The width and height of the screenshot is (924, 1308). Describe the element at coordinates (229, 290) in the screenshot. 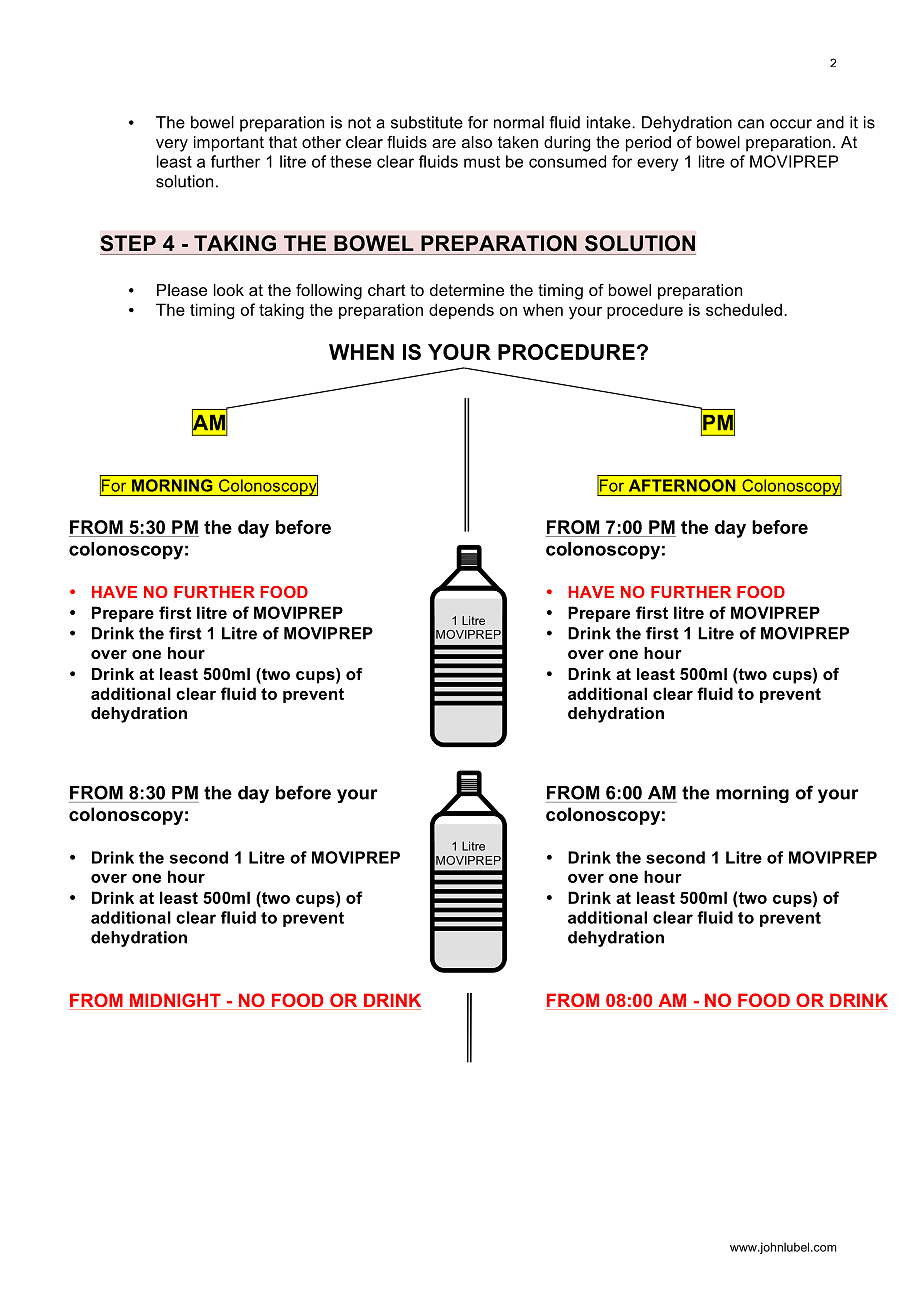

I see `look` at that location.
